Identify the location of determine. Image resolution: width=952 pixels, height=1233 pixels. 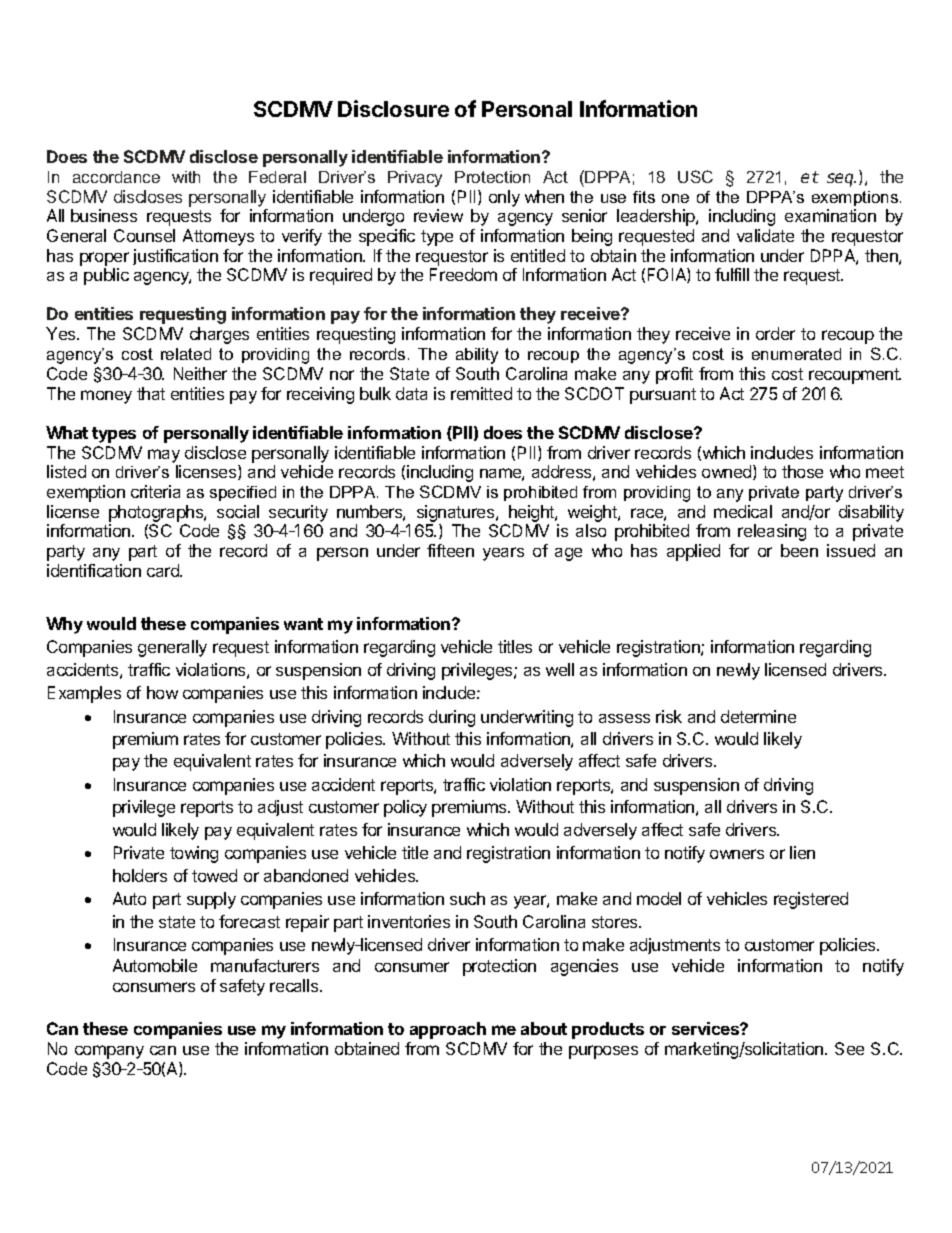
(758, 716).
